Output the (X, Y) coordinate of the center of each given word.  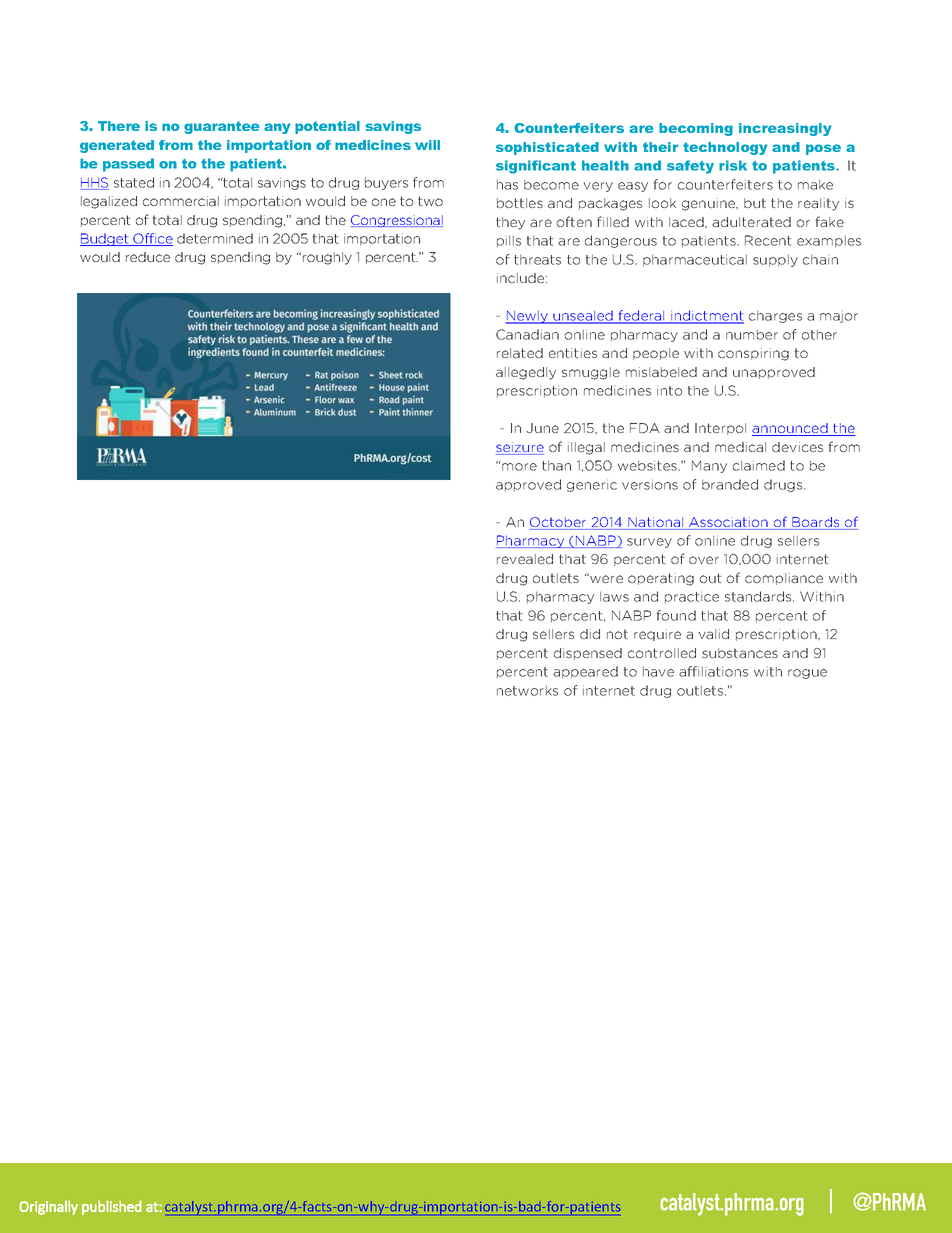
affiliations (713, 671)
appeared (585, 672)
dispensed (588, 654)
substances (740, 653)
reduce (148, 257)
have (658, 672)
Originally (48, 1207)
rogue (807, 674)
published (112, 1207)
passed (128, 165)
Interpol (720, 429)
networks (527, 691)
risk (733, 165)
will (427, 145)
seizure (520, 448)
